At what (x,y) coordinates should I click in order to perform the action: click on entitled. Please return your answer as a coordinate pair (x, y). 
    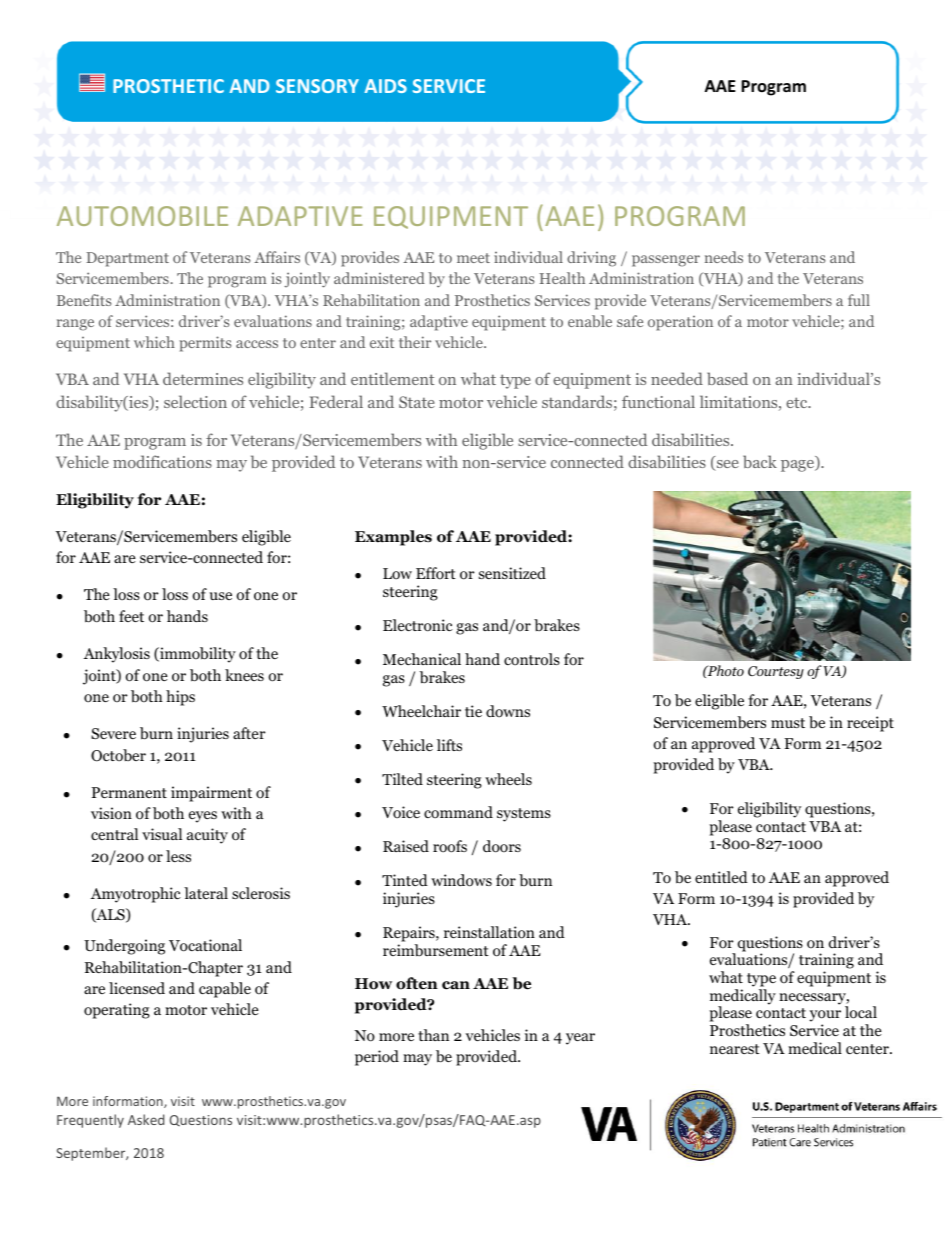
    Looking at the image, I should click on (721, 877).
